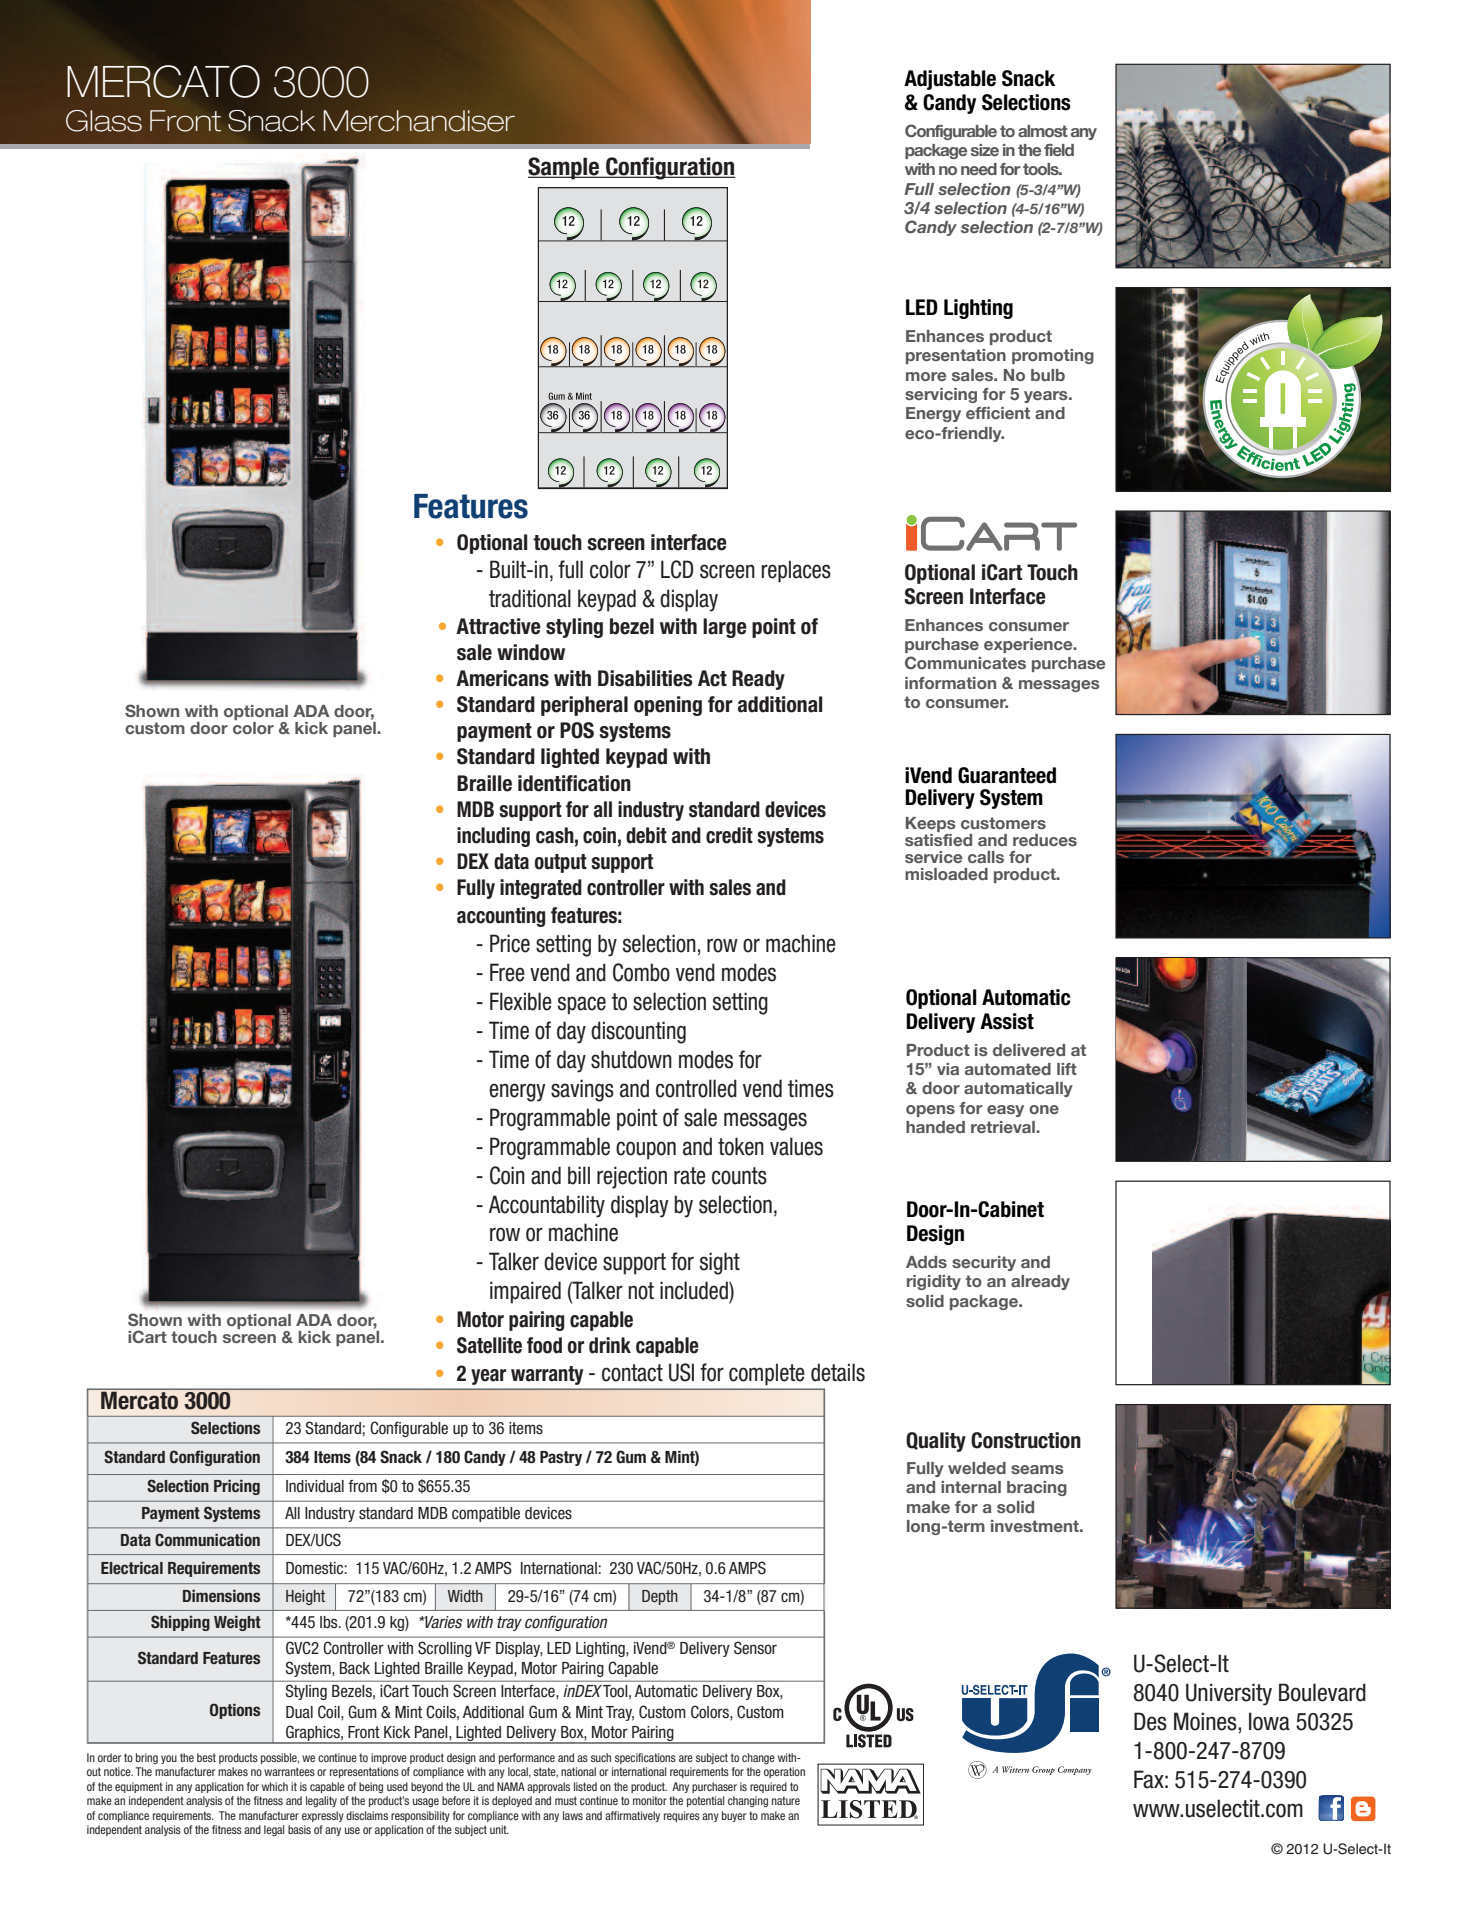 This page has width=1478, height=1913. What do you see at coordinates (1029, 645) in the page?
I see `experience` at bounding box center [1029, 645].
